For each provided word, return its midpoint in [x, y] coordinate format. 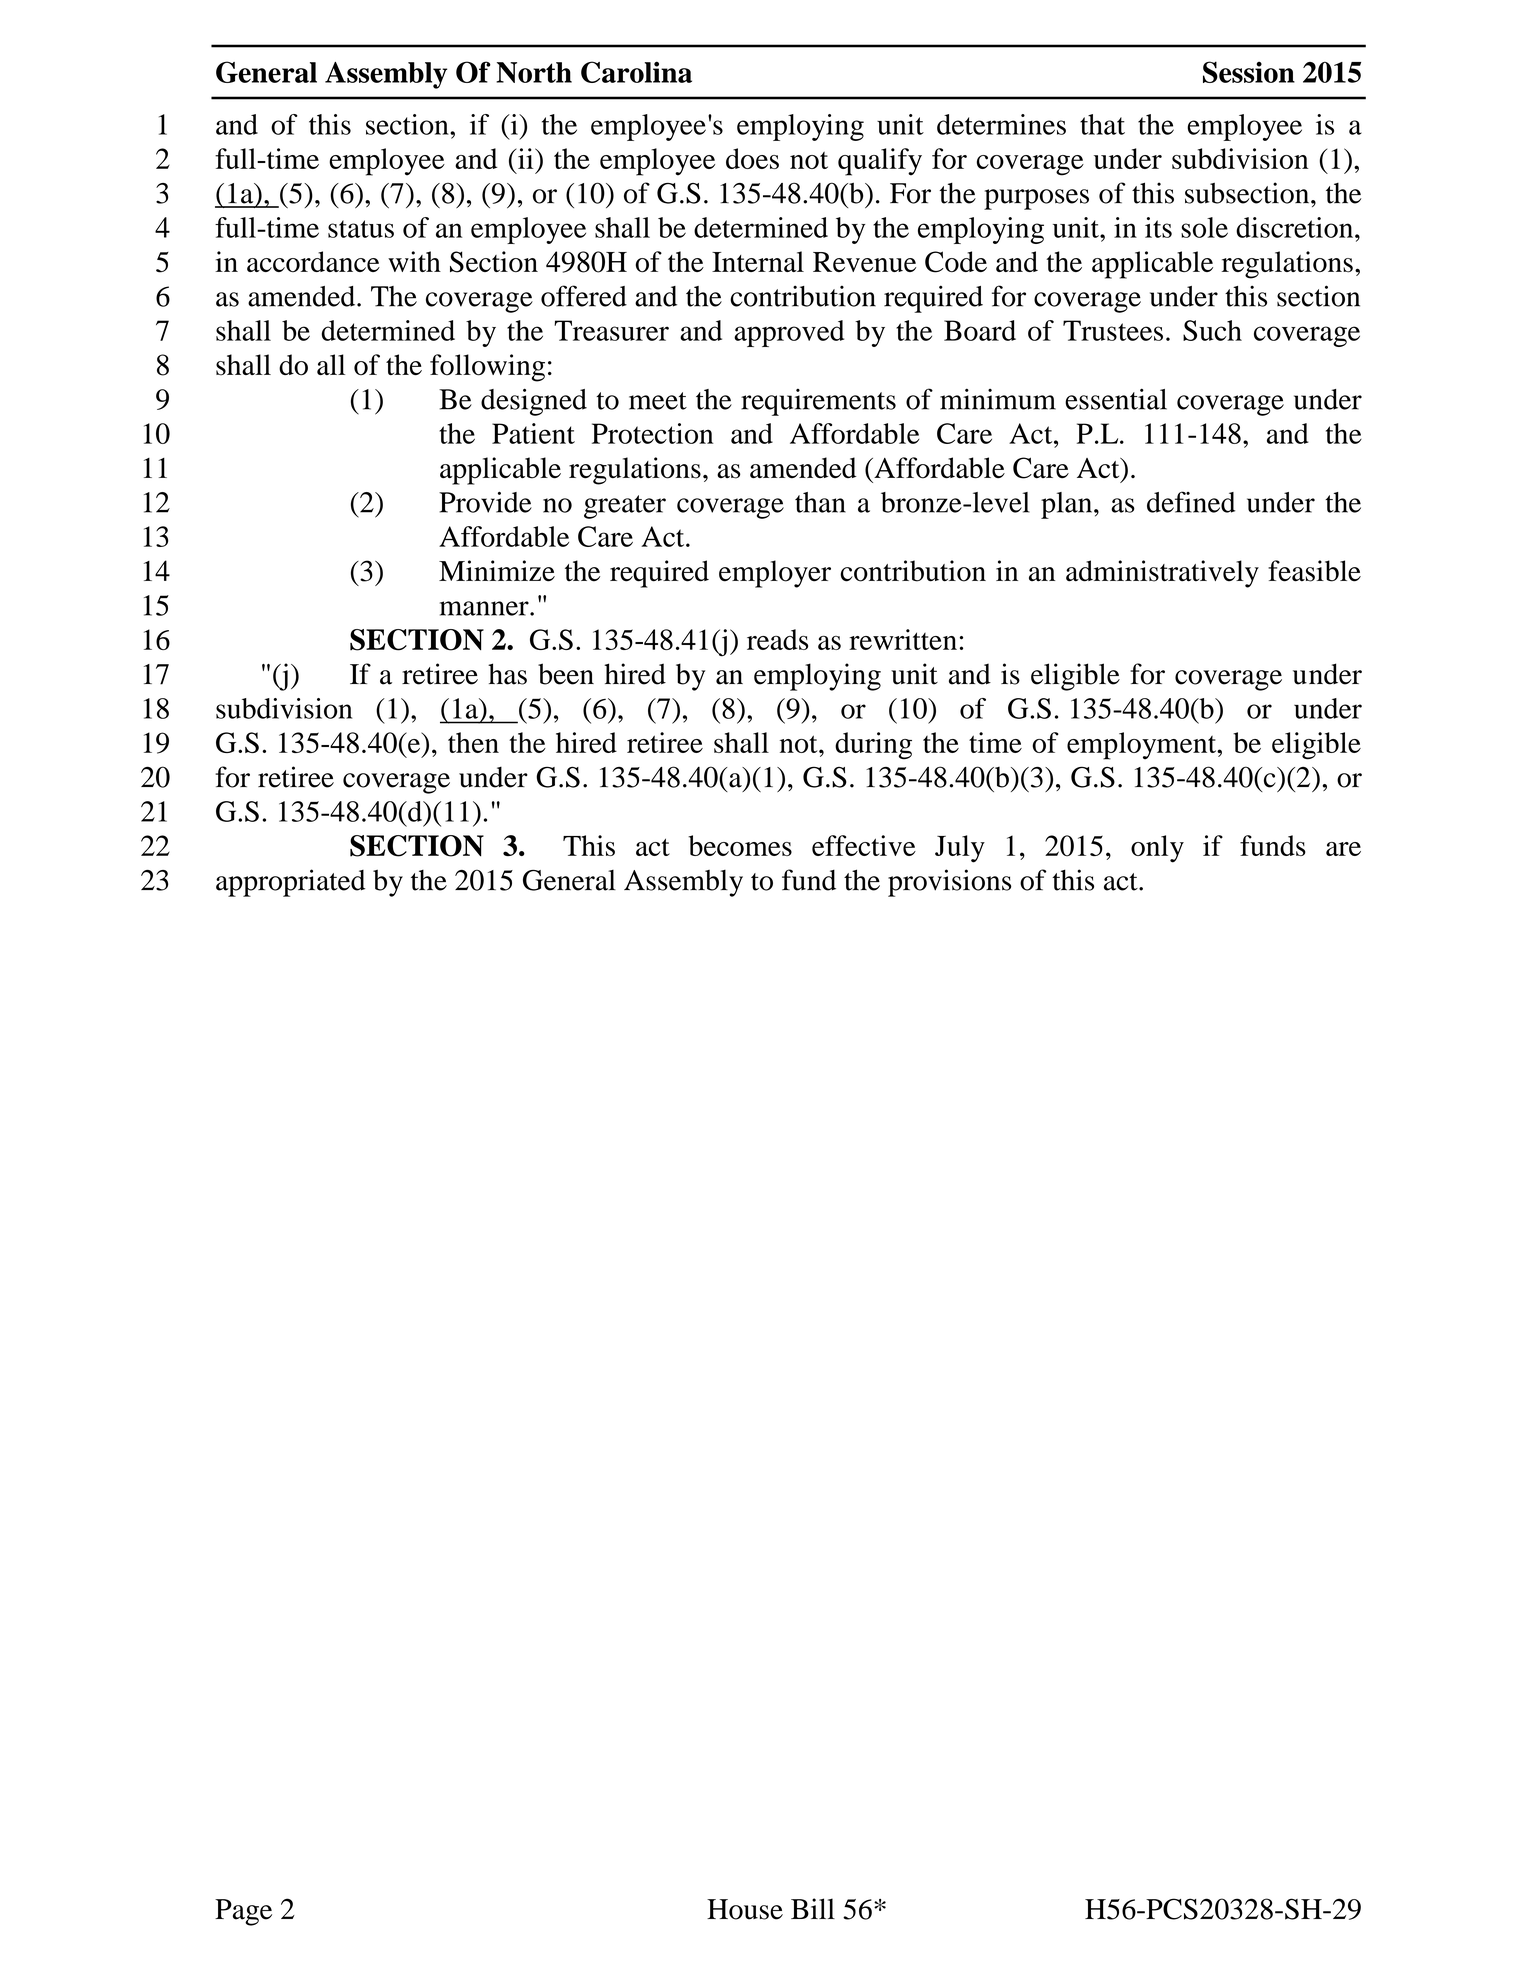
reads [777, 639]
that [1102, 124]
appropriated [290, 883]
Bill [813, 1908]
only [1157, 849]
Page [243, 1912]
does [752, 158]
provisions [949, 883]
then [473, 742]
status [361, 229]
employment [1143, 746]
